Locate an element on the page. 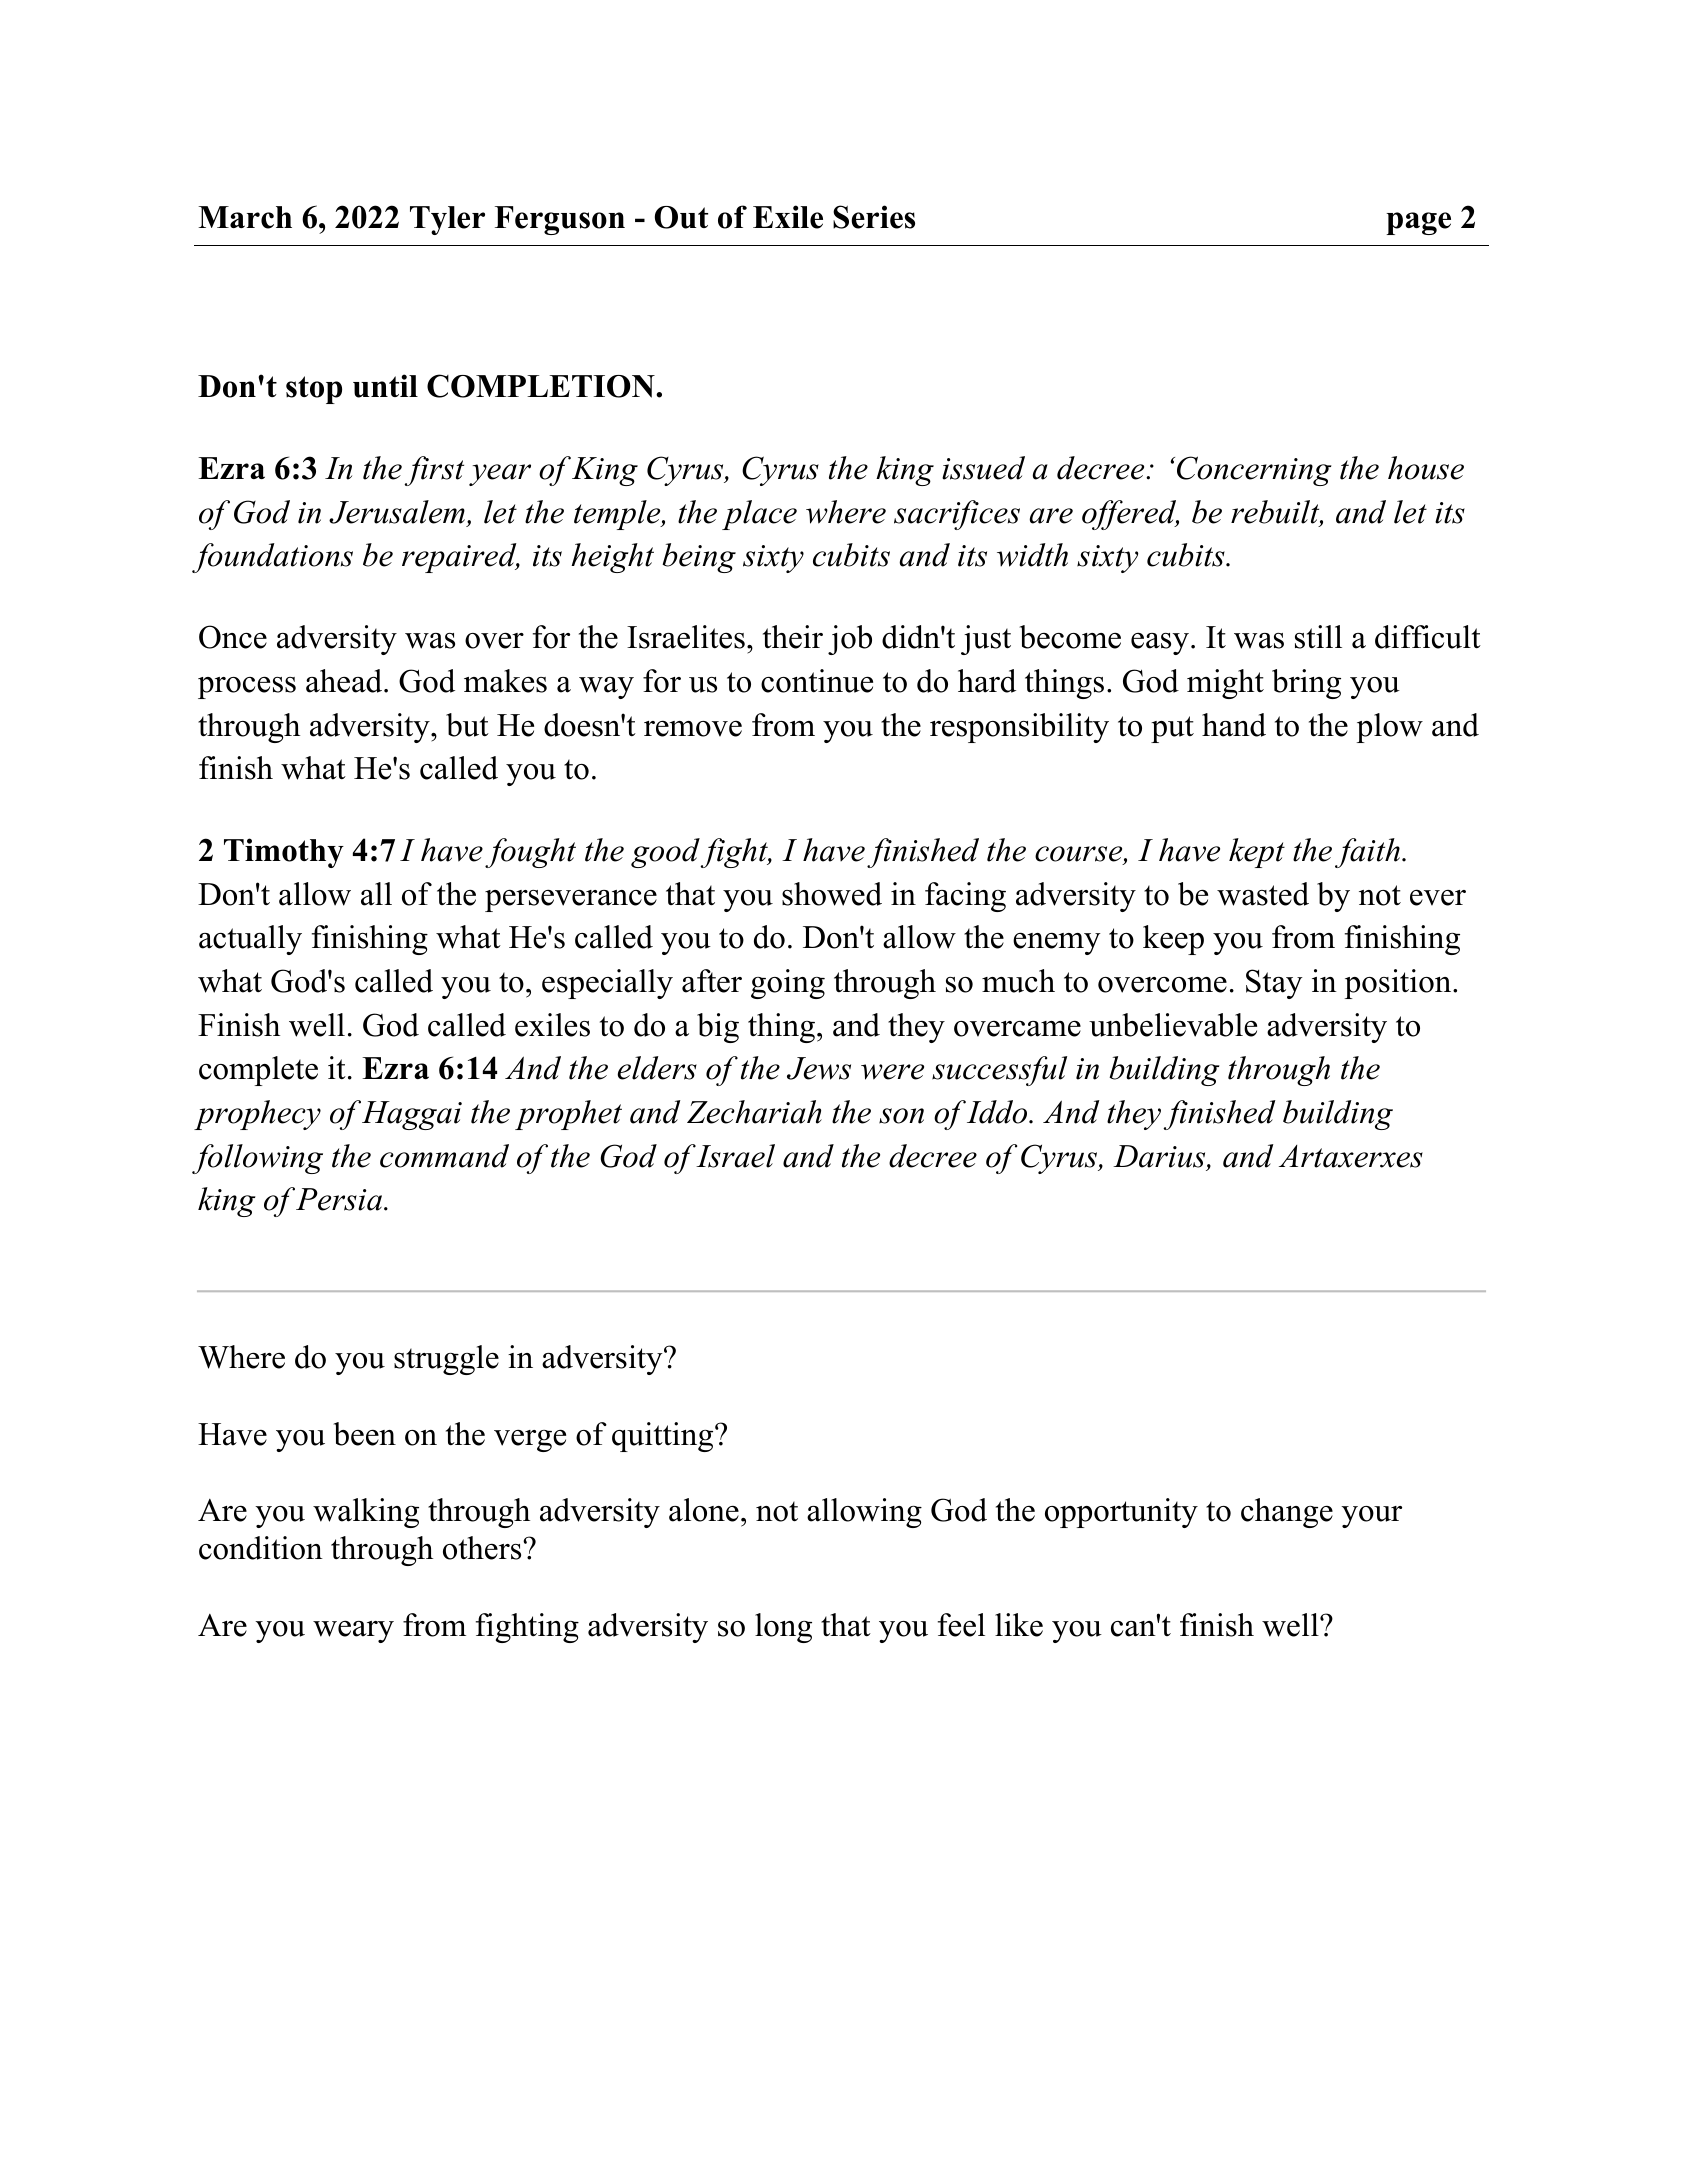 This image has height=2177, width=1683. Tyler is located at coordinates (447, 220).
